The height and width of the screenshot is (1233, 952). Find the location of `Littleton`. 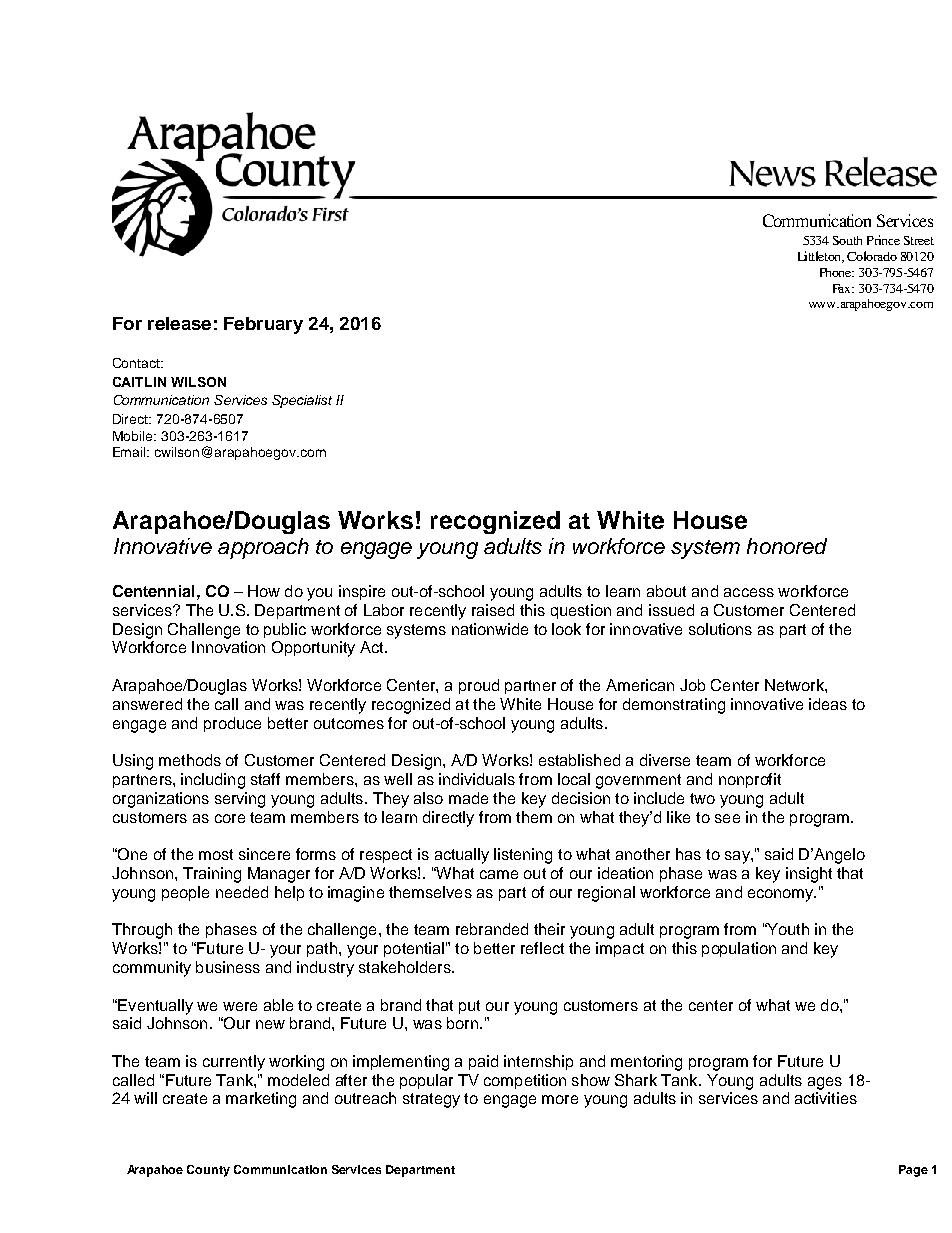

Littleton is located at coordinates (821, 257).
